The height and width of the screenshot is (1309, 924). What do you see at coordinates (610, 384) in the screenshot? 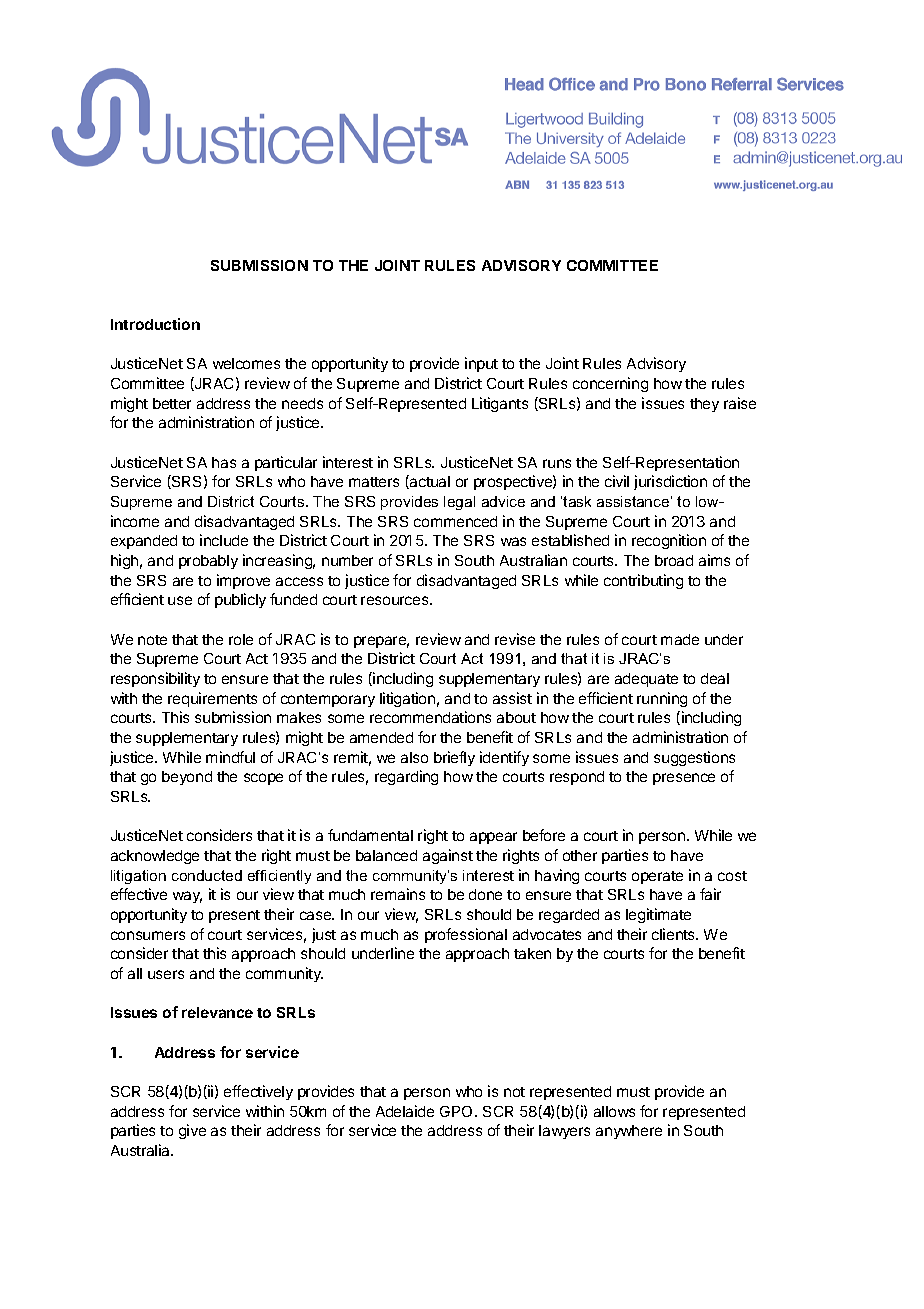
I see `concerning` at bounding box center [610, 384].
